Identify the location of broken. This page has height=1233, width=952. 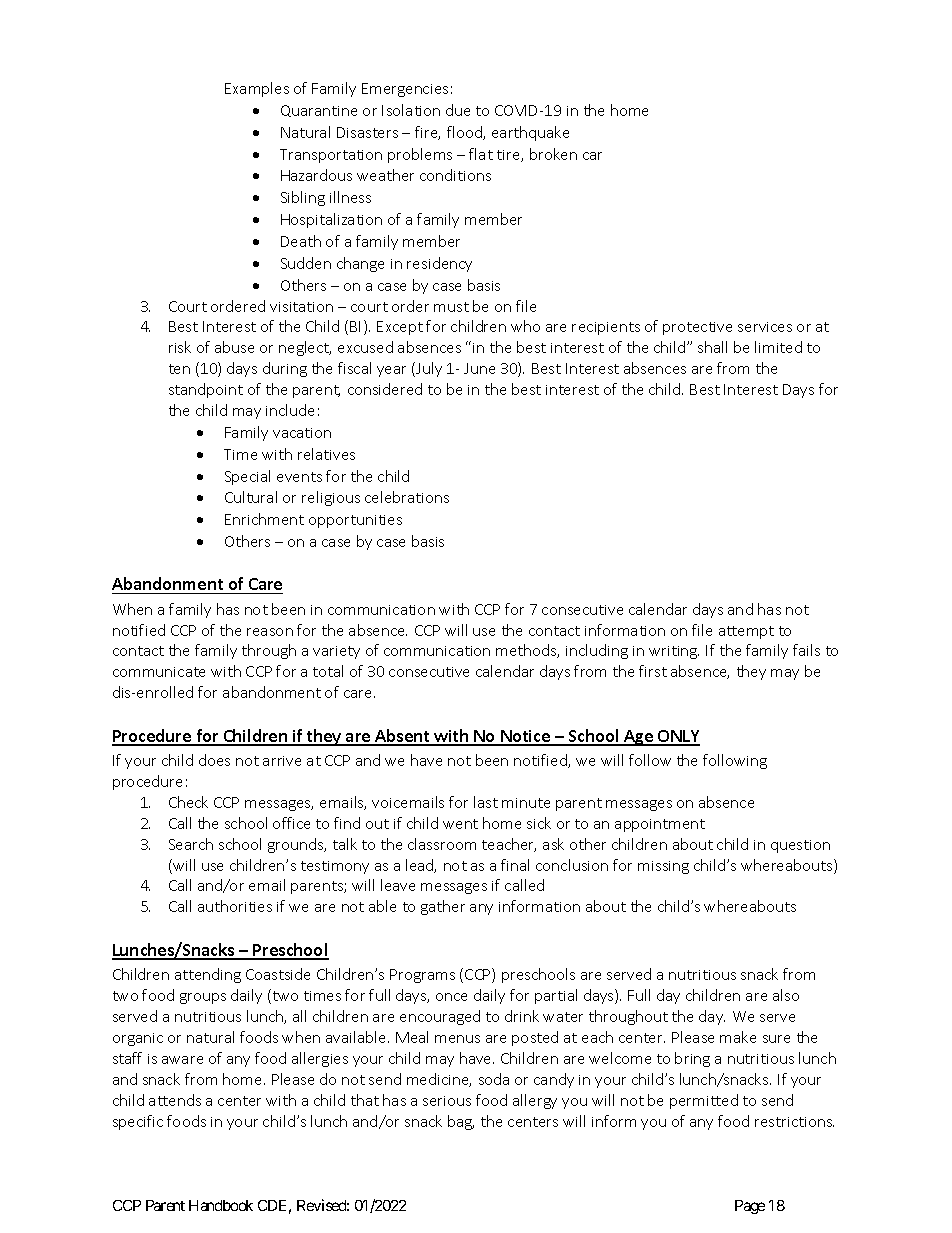
(553, 154).
